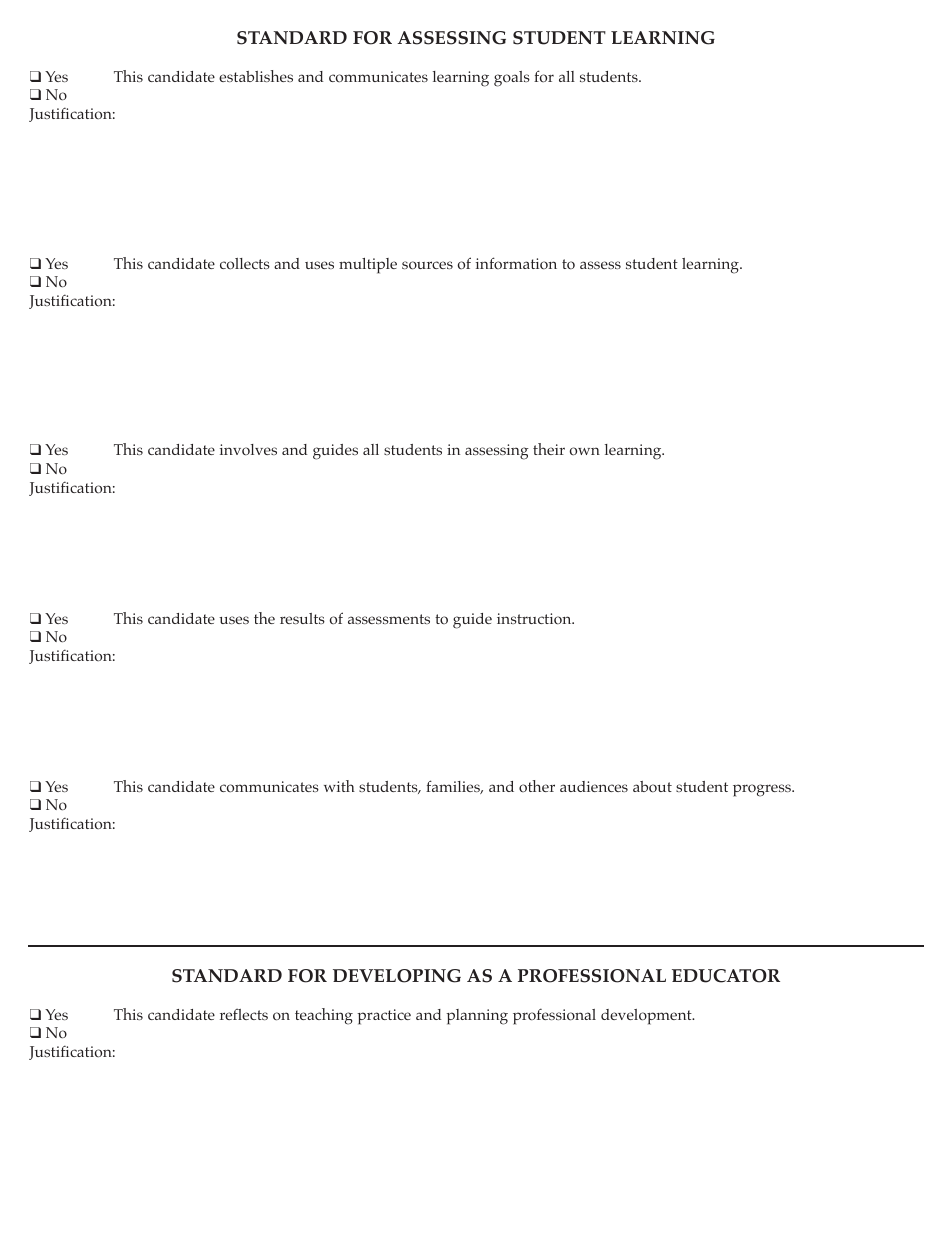  Describe the element at coordinates (256, 76) in the screenshot. I see `establishes` at that location.
